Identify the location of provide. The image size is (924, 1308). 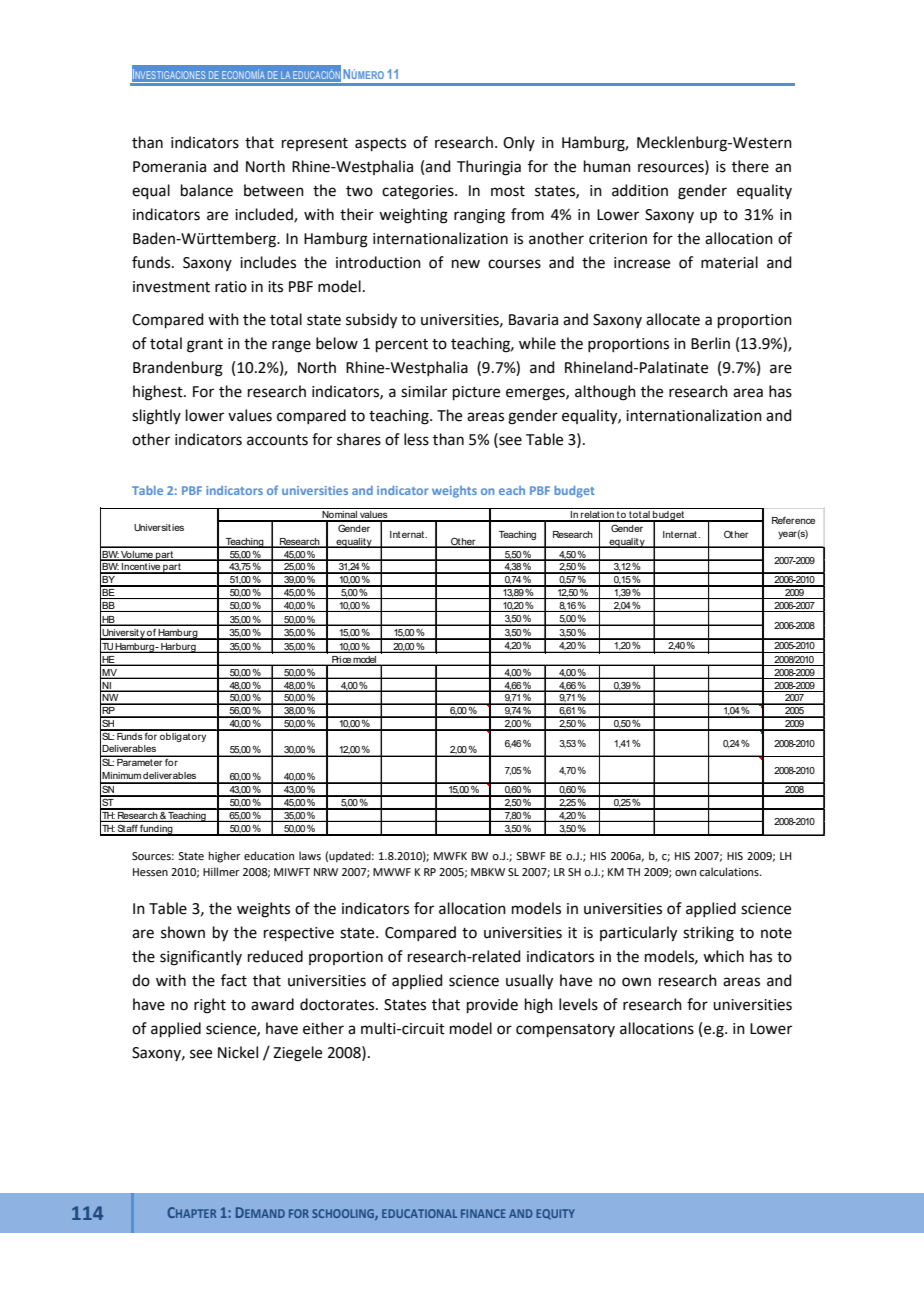
(492, 1005).
